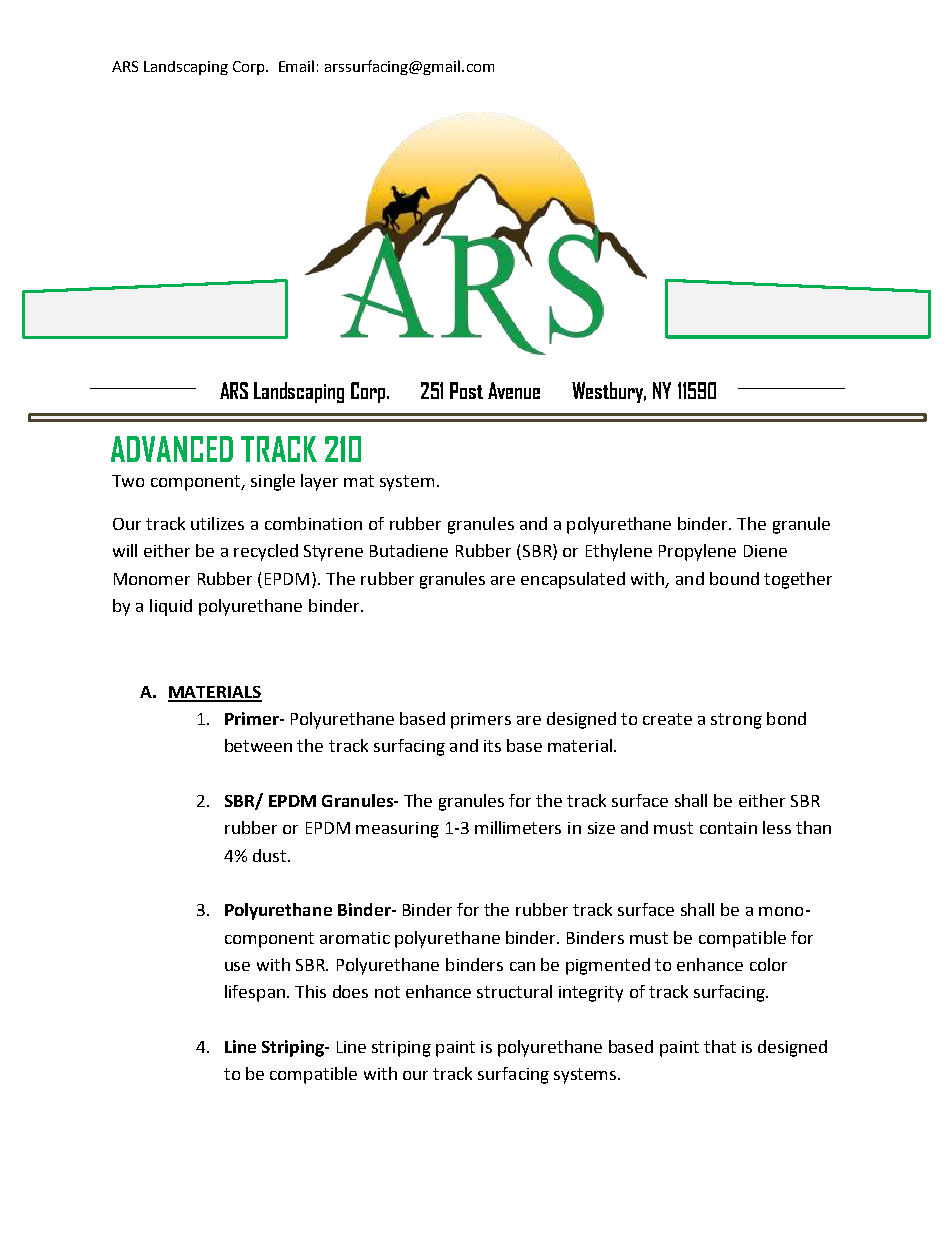  Describe the element at coordinates (518, 827) in the document. I see `millimeters` at that location.
